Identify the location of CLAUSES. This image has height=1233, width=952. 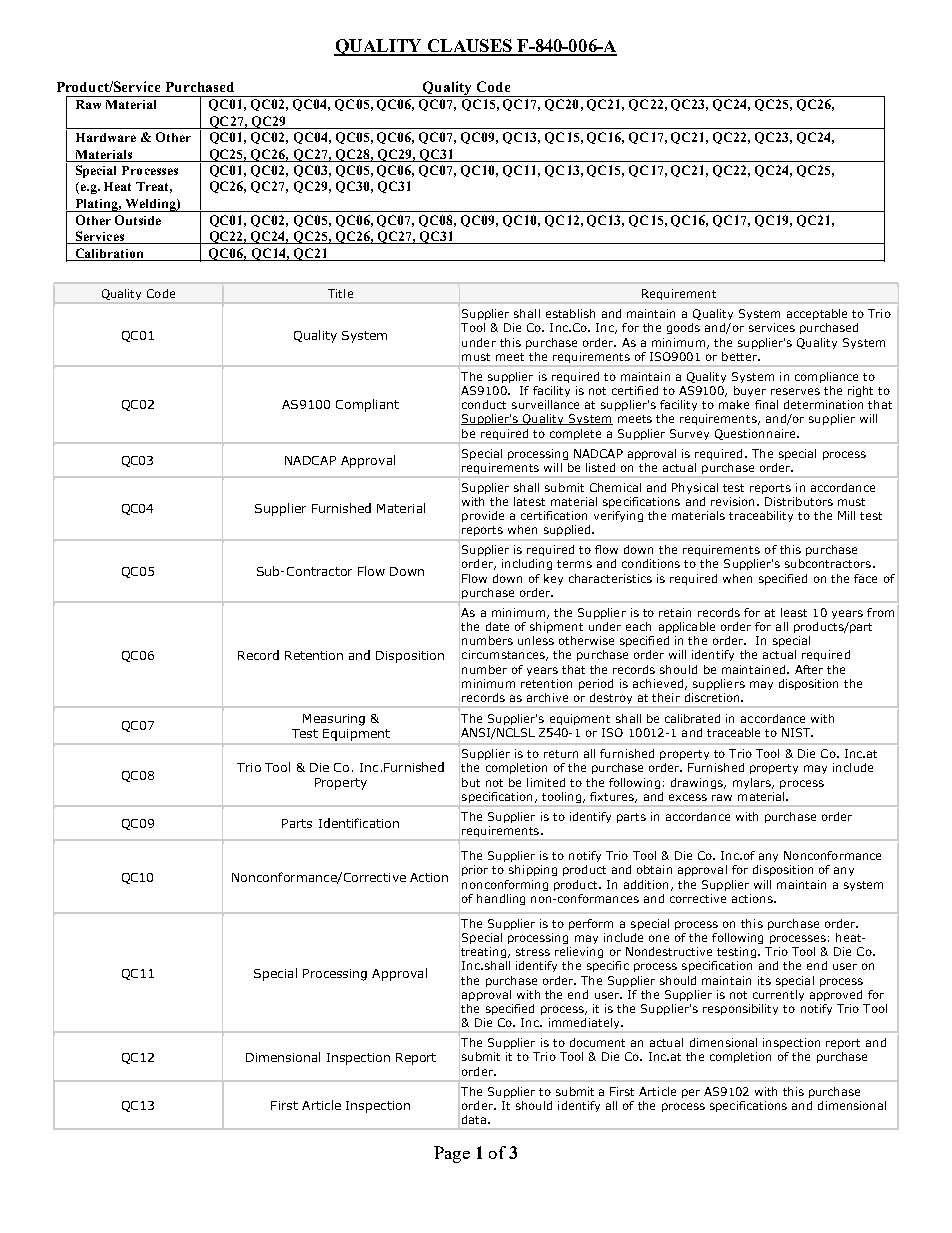
(469, 47).
